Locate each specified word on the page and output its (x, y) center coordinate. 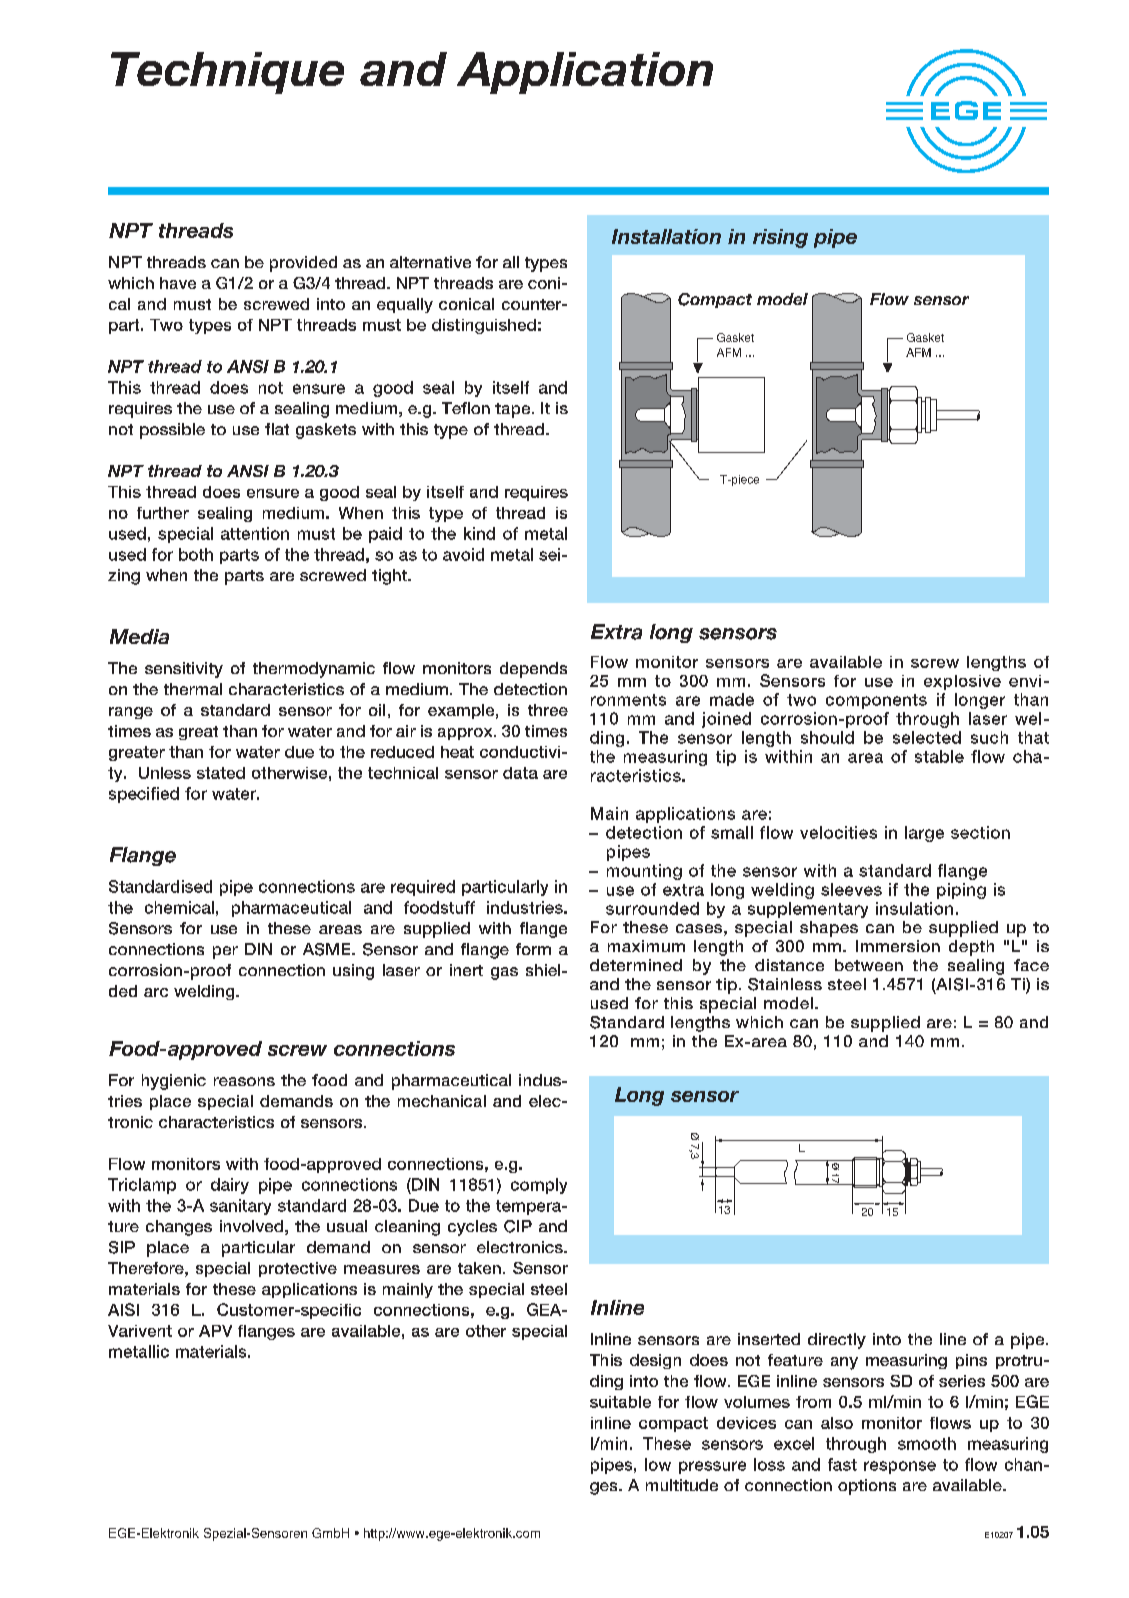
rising (780, 238)
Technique (227, 73)
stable (939, 756)
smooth (927, 1443)
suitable (620, 1402)
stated (221, 773)
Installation (666, 236)
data (520, 773)
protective (298, 1269)
